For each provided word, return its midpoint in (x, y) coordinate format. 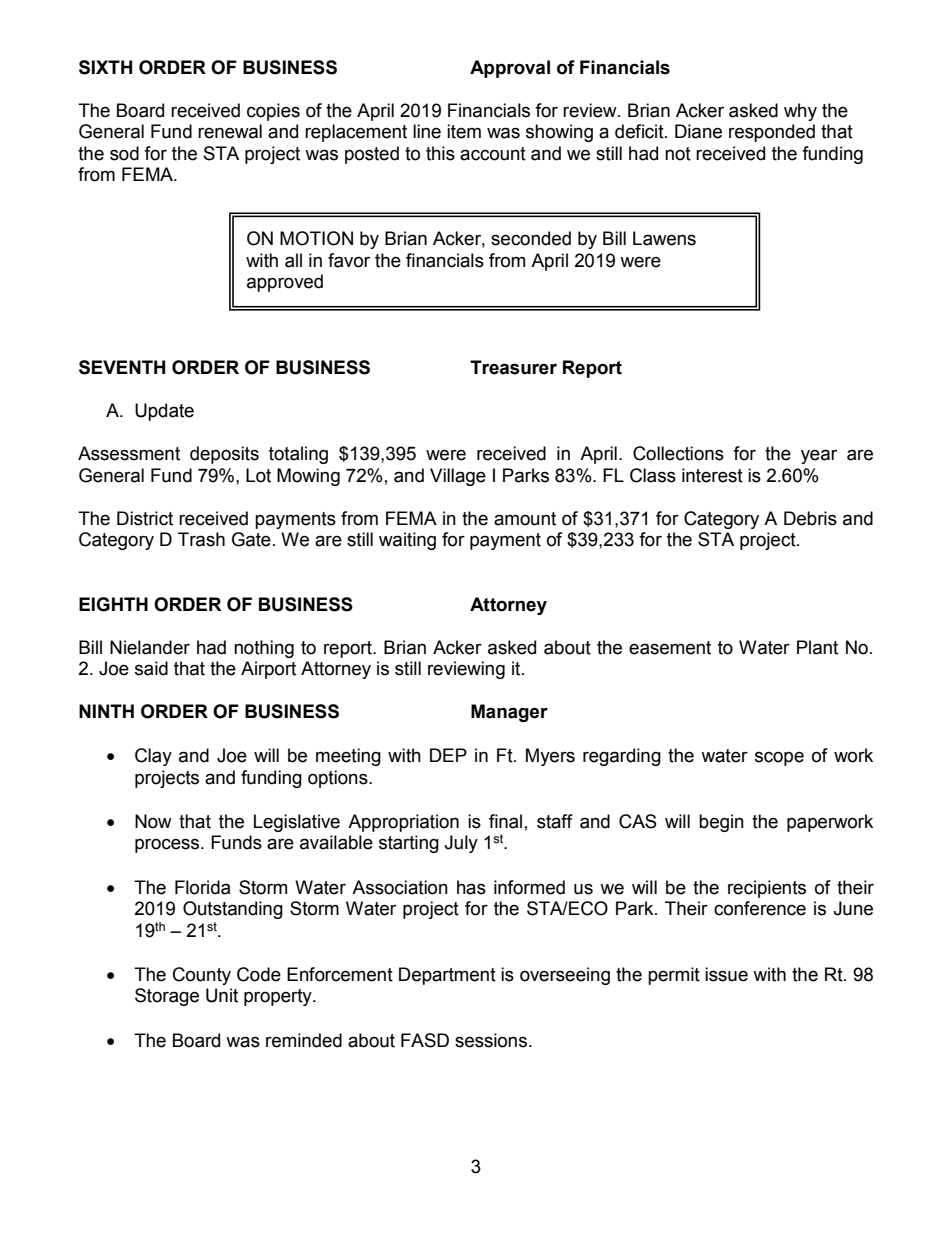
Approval (510, 69)
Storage (167, 997)
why (800, 112)
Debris (810, 518)
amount (525, 519)
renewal (230, 131)
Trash (201, 539)
